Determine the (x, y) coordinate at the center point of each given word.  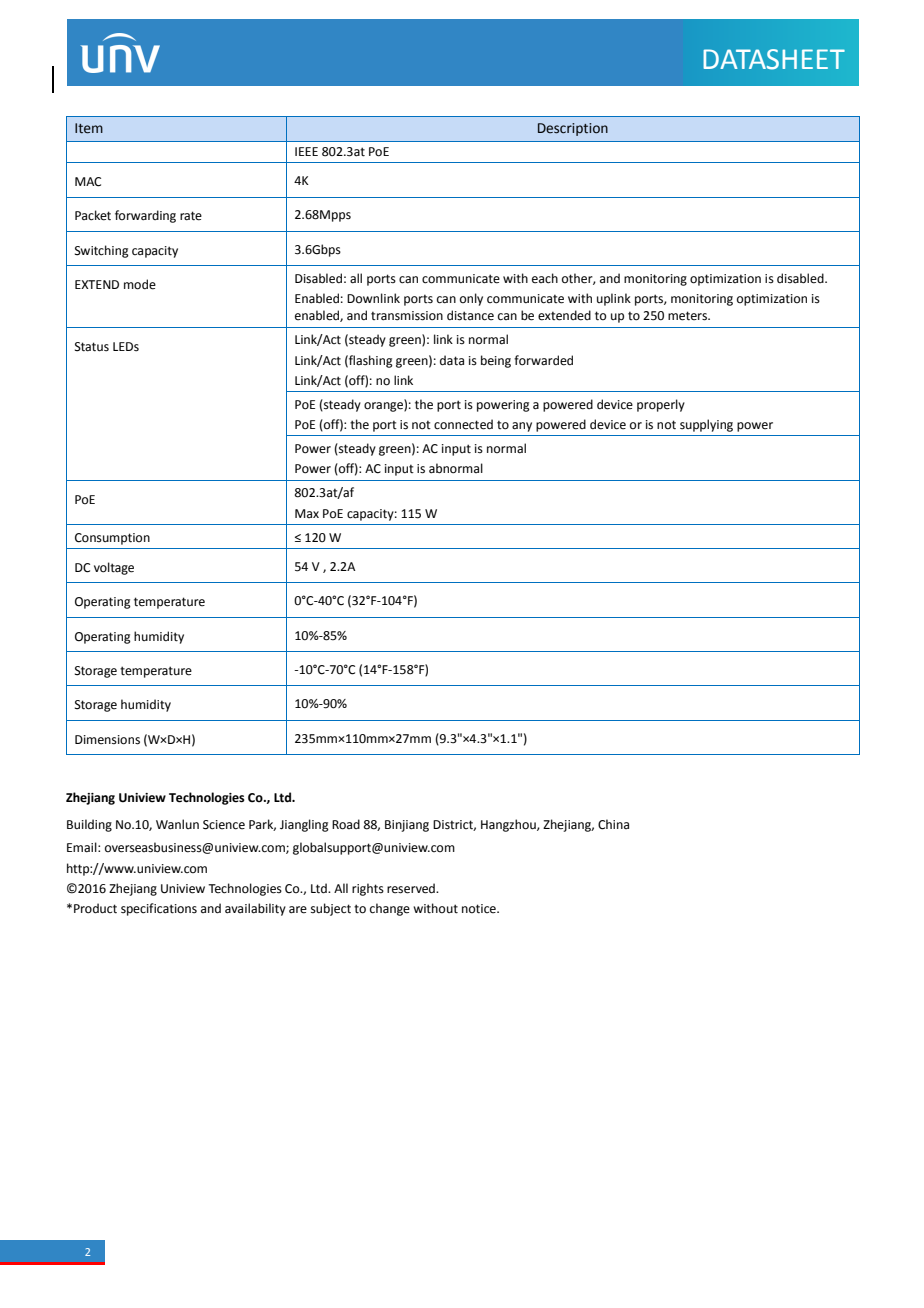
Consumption (112, 539)
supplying (706, 425)
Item (89, 128)
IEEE (306, 151)
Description (573, 129)
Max (307, 513)
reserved (412, 888)
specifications (159, 909)
